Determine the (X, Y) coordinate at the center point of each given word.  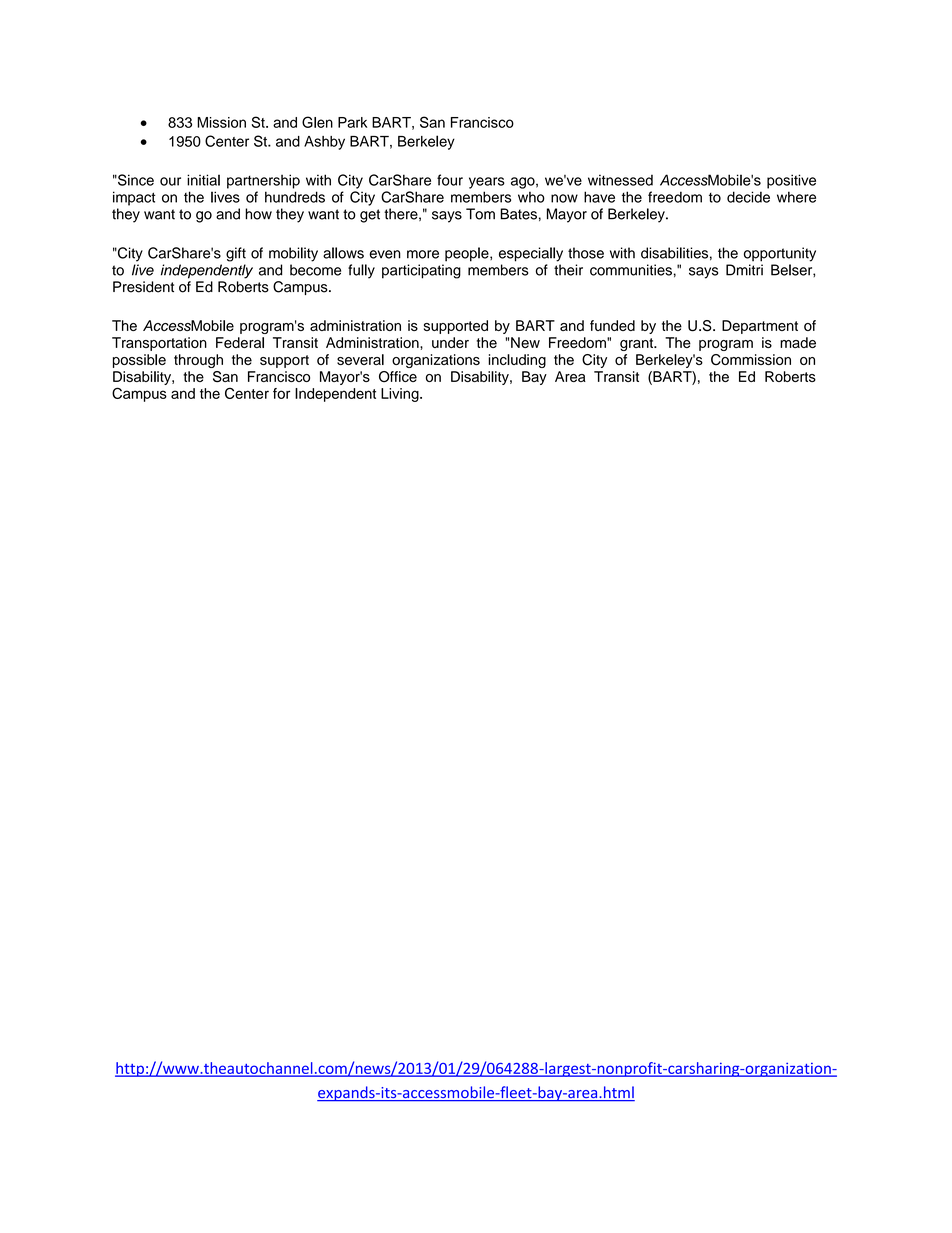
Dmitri (744, 270)
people (468, 254)
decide (748, 197)
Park (352, 122)
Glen (317, 122)
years (487, 183)
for (281, 393)
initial (203, 180)
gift (236, 254)
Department (760, 327)
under (450, 342)
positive (791, 181)
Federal (240, 342)
